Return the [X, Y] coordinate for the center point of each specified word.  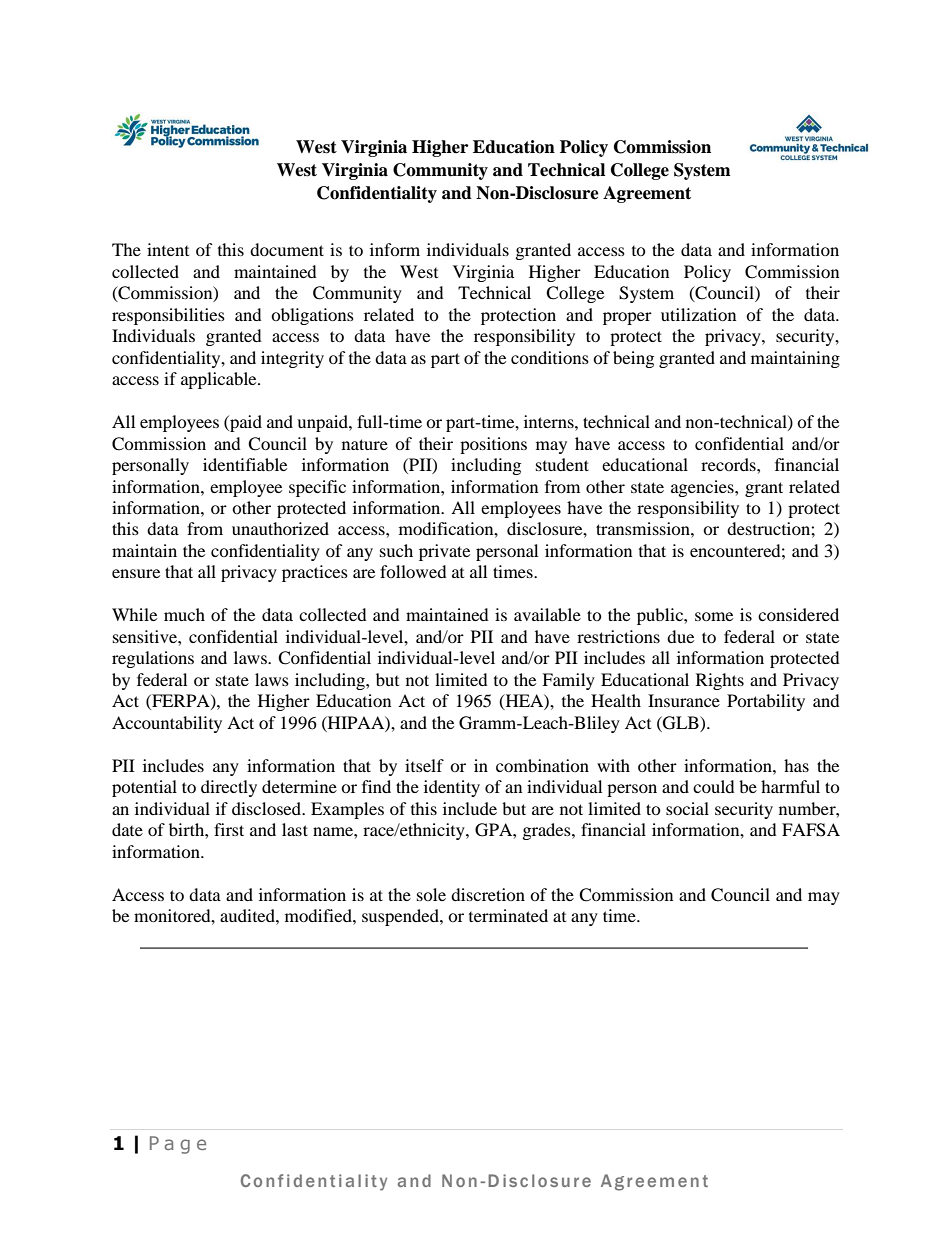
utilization [698, 314]
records [729, 464]
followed [413, 571]
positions [493, 445]
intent [168, 249]
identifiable [245, 464]
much [184, 614]
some [714, 616]
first [229, 829]
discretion [488, 894]
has [796, 765]
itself [424, 765]
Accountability [167, 724]
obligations [312, 316]
